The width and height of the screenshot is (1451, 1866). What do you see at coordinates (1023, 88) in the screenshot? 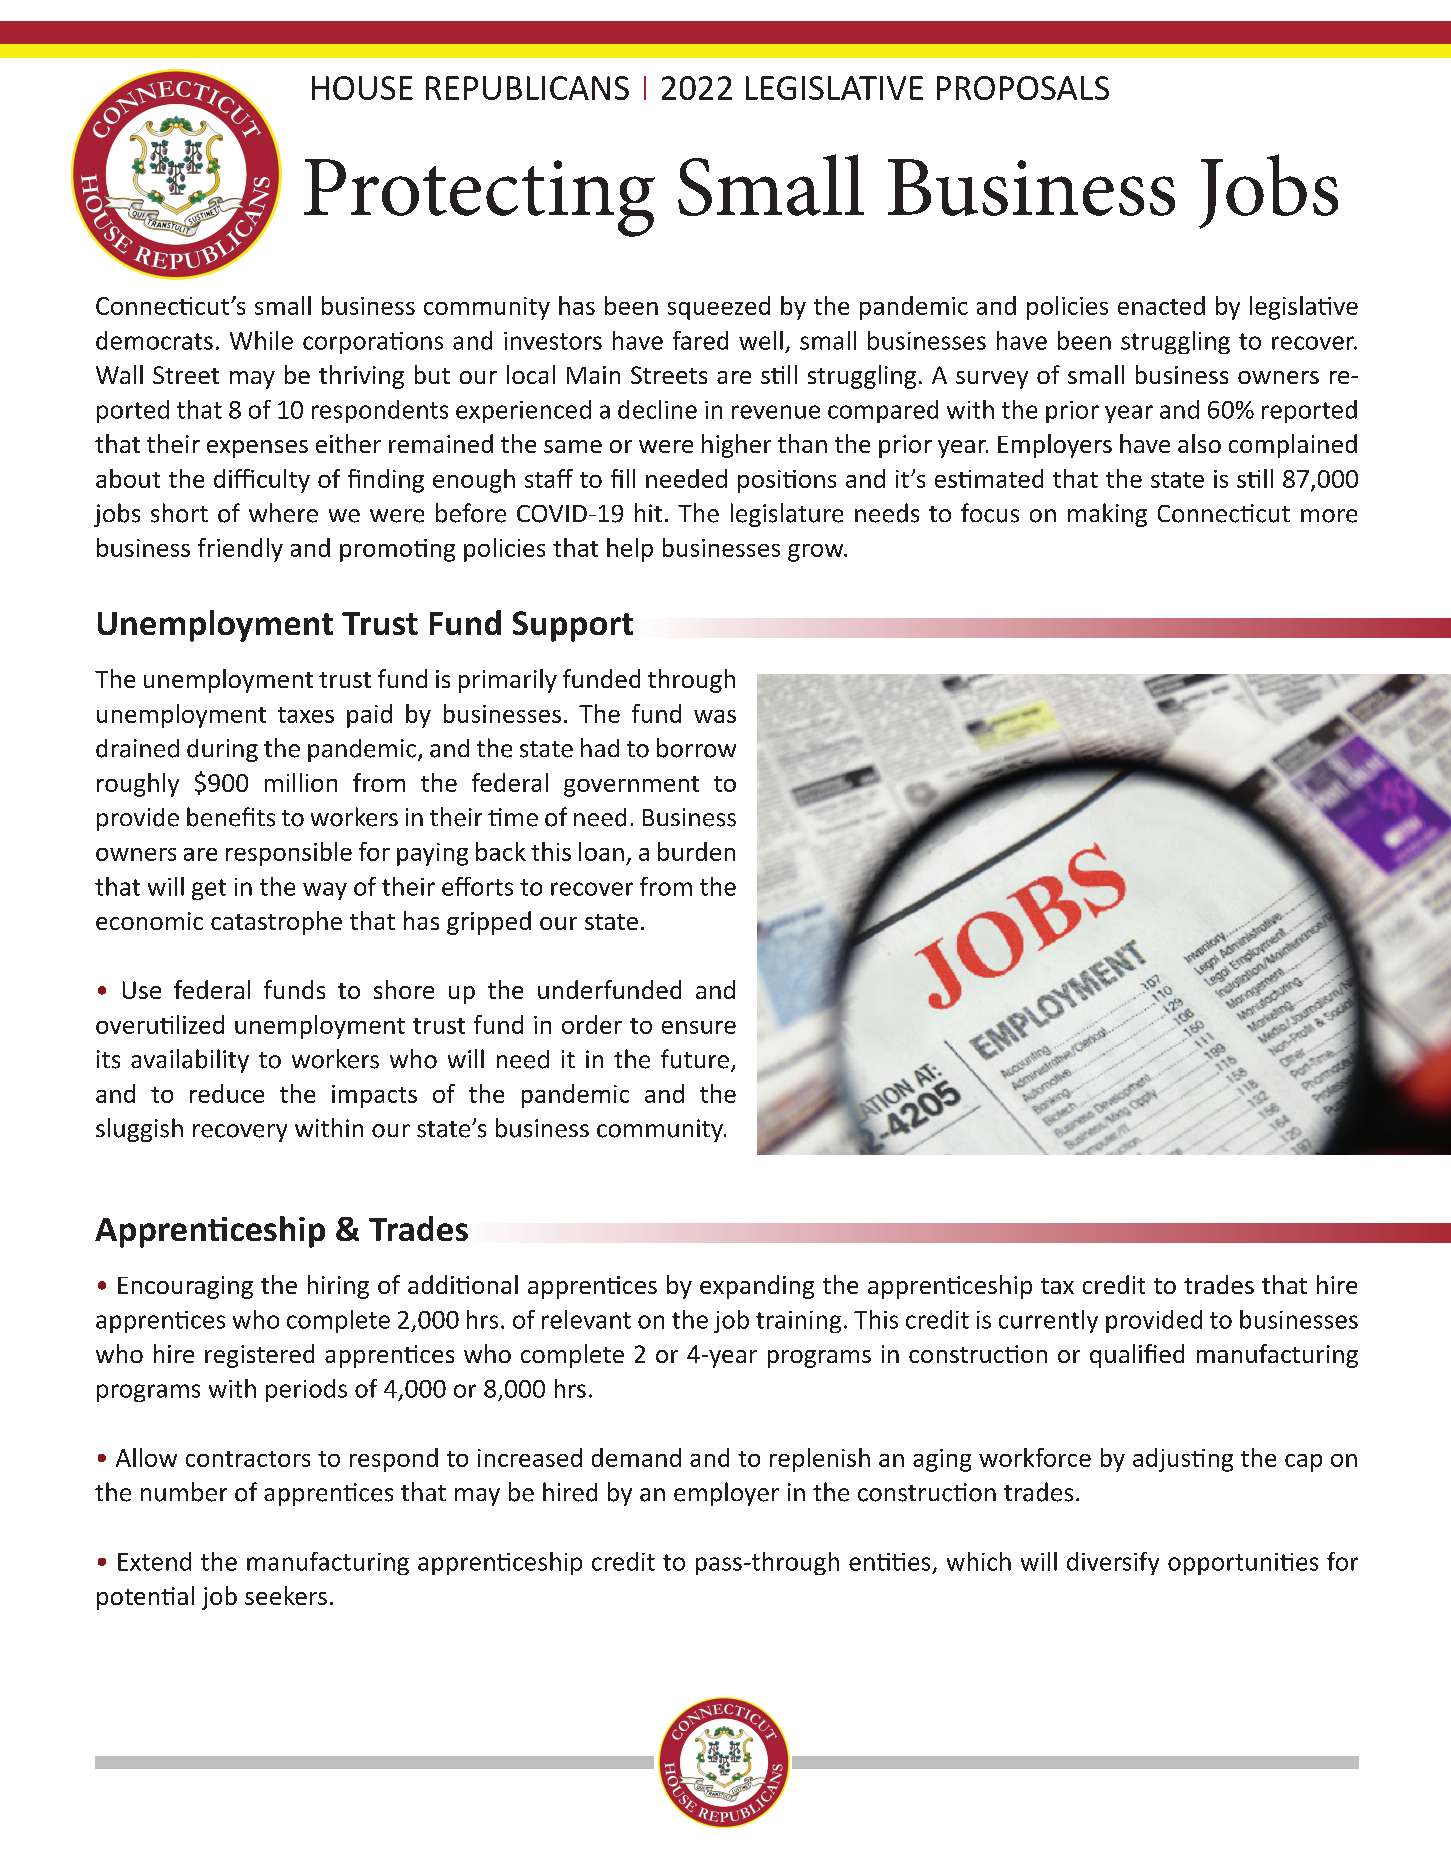
I see `PROPOSALS` at bounding box center [1023, 88].
